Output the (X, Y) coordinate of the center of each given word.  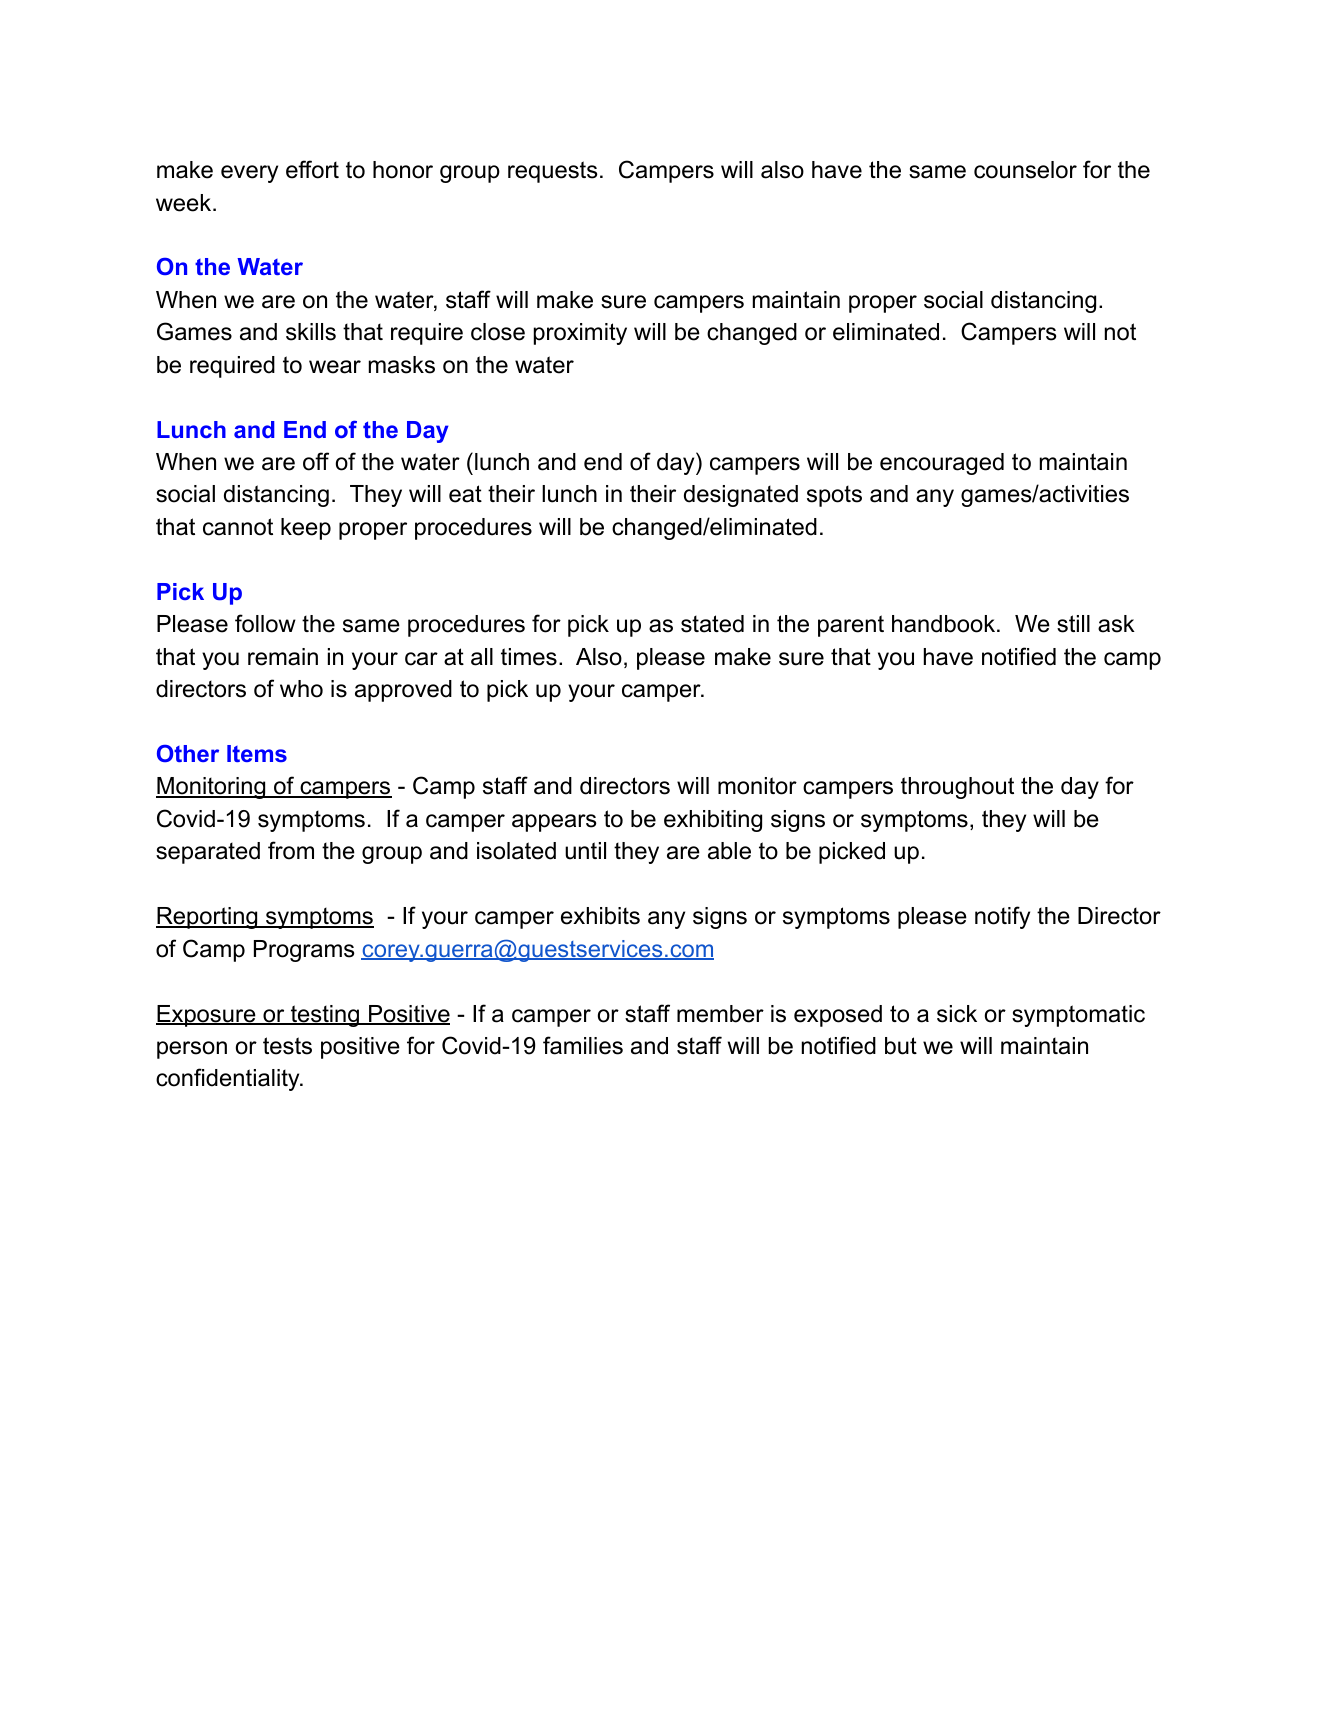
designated (741, 496)
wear (335, 367)
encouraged (942, 464)
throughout (957, 788)
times (529, 657)
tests (287, 1046)
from (291, 850)
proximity (580, 334)
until (585, 851)
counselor (1025, 170)
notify (1002, 917)
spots (834, 496)
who (301, 689)
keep (306, 529)
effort (312, 169)
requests (553, 172)
